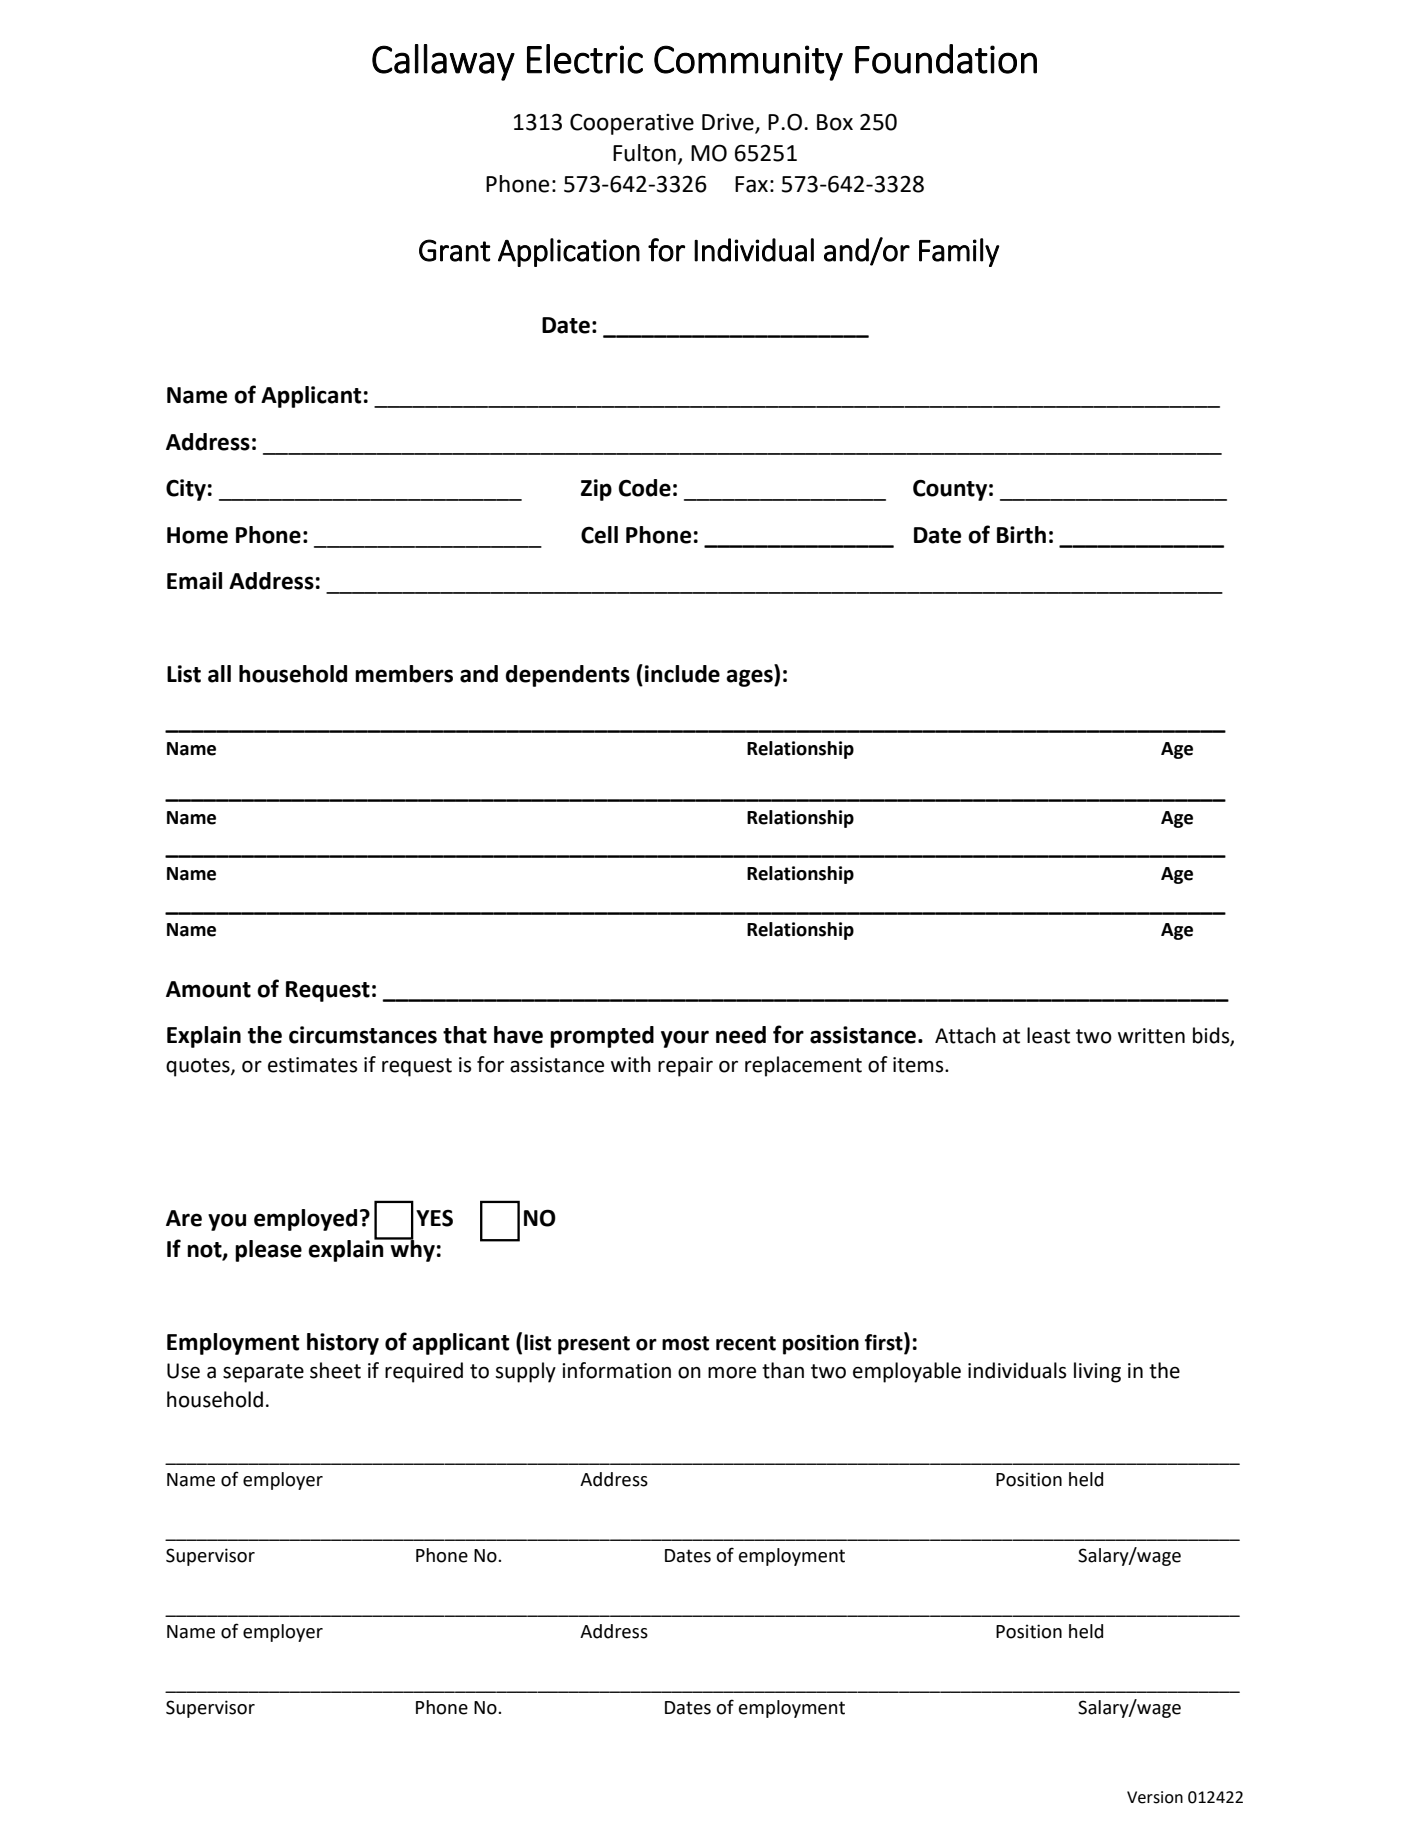 The height and width of the screenshot is (1825, 1410). I want to click on Foundation, so click(946, 59).
